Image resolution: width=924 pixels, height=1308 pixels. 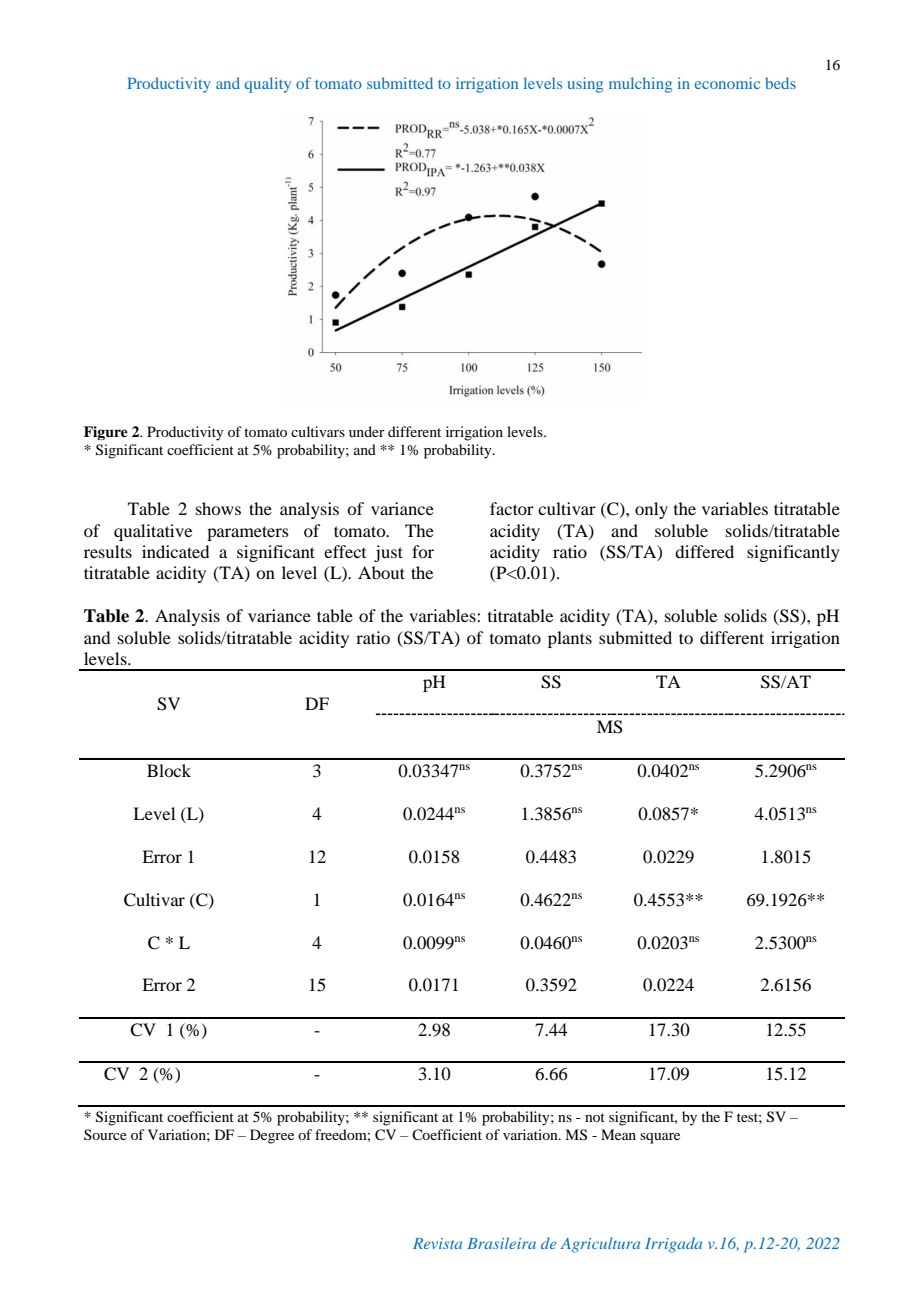 What do you see at coordinates (169, 770) in the image?
I see `Block` at bounding box center [169, 770].
